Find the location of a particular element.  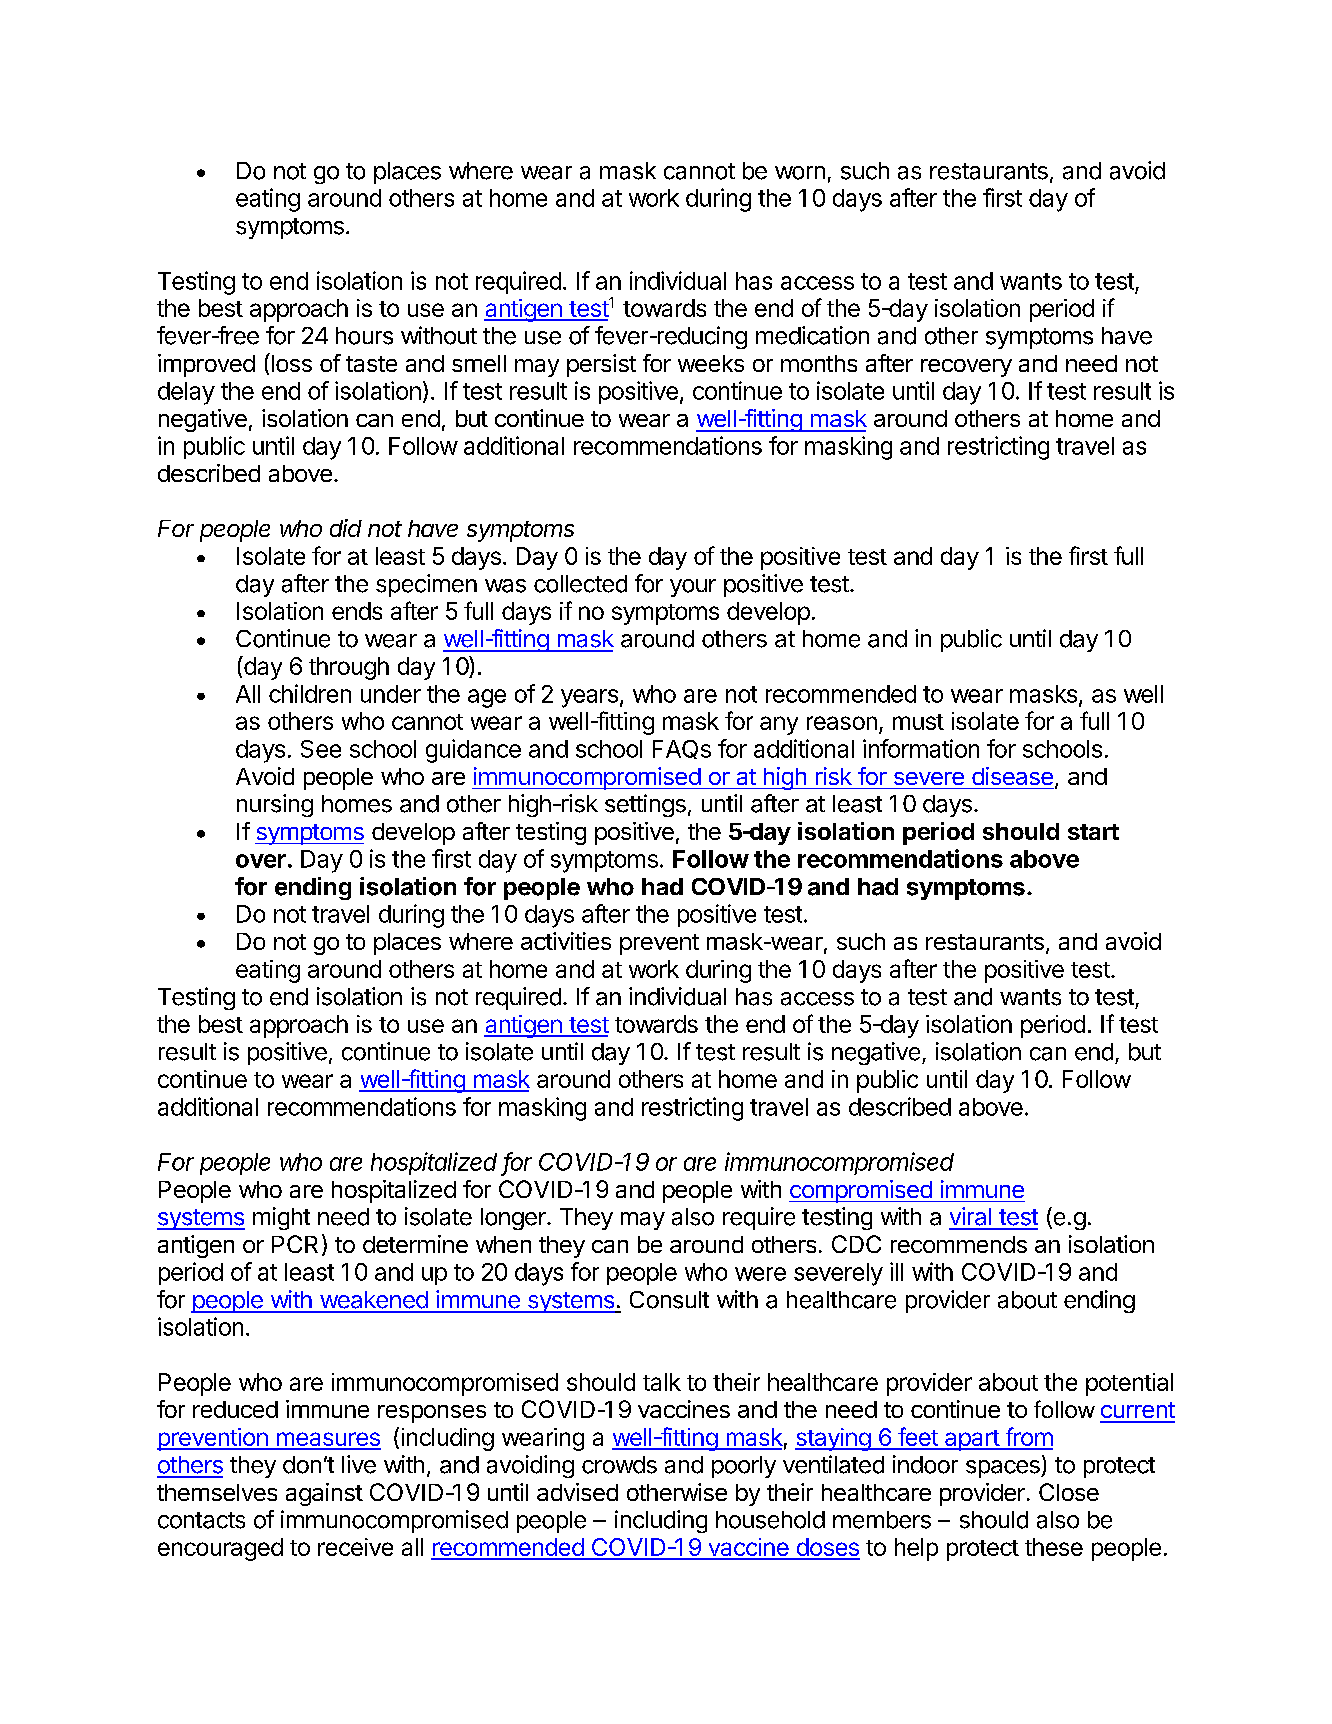

against is located at coordinates (324, 1494).
